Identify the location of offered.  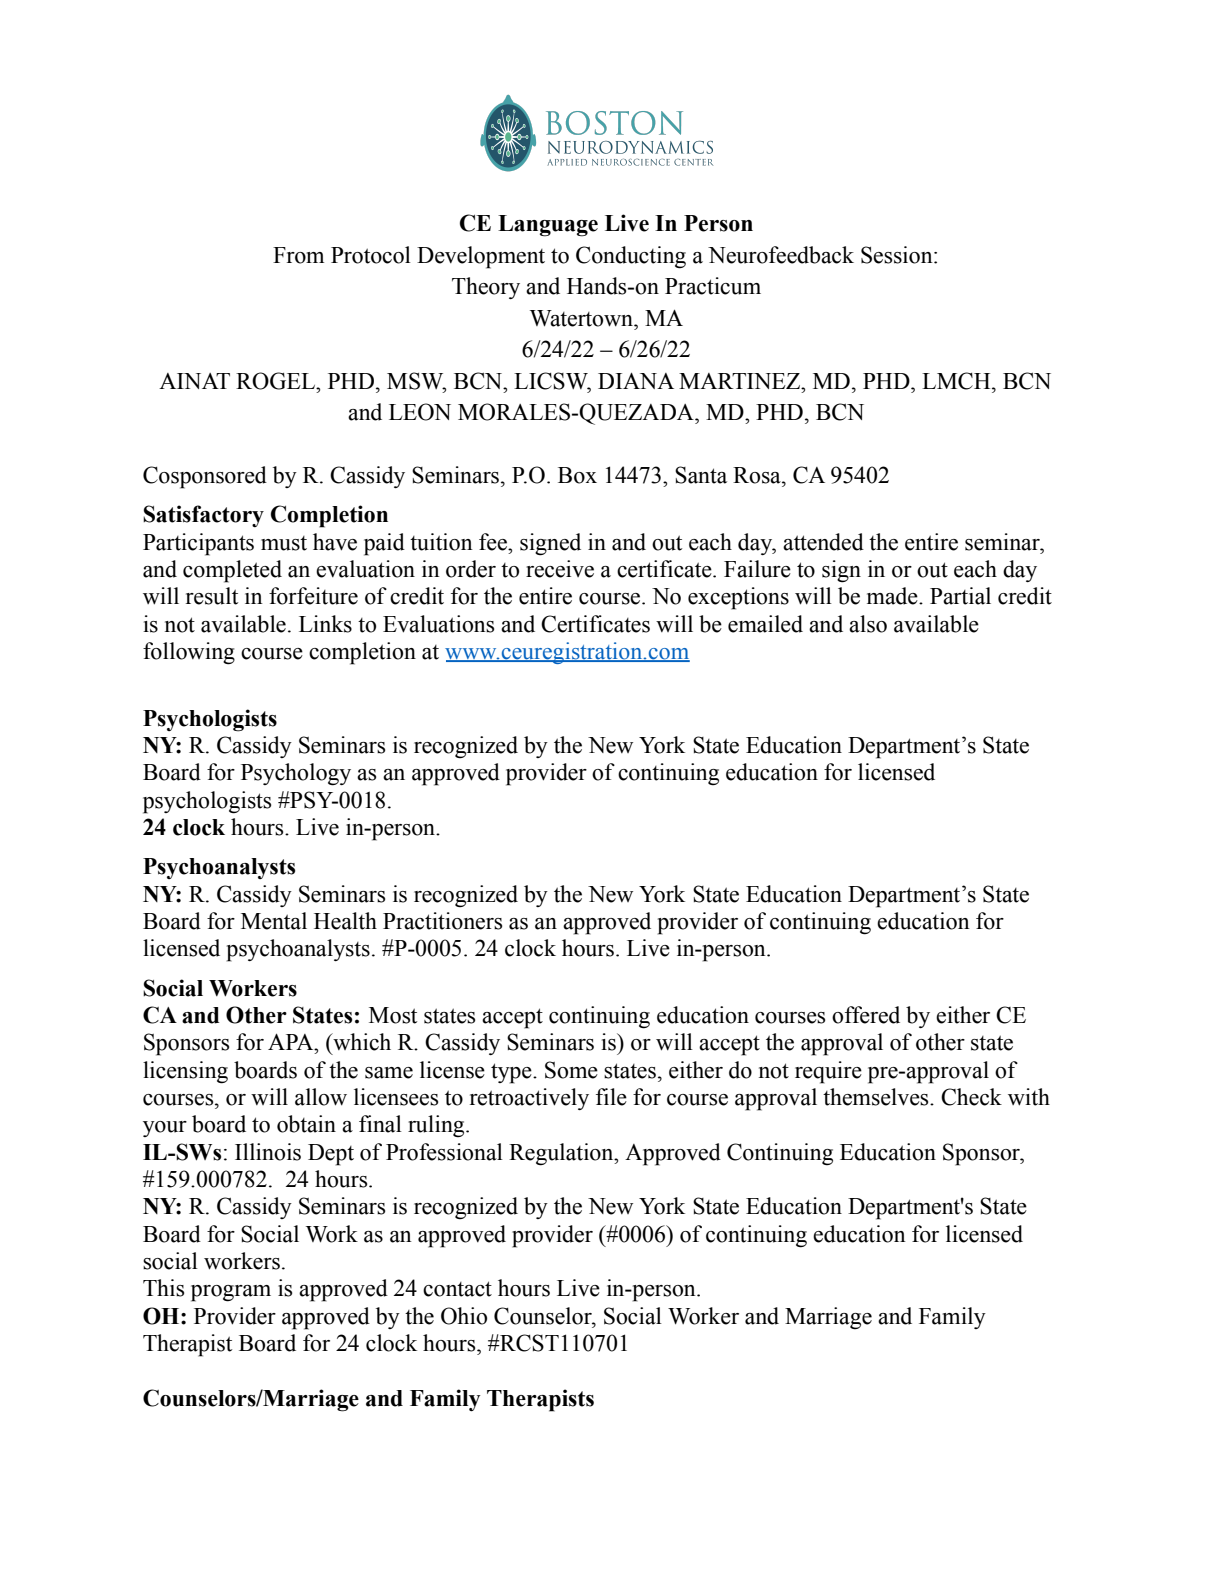
(866, 1015).
